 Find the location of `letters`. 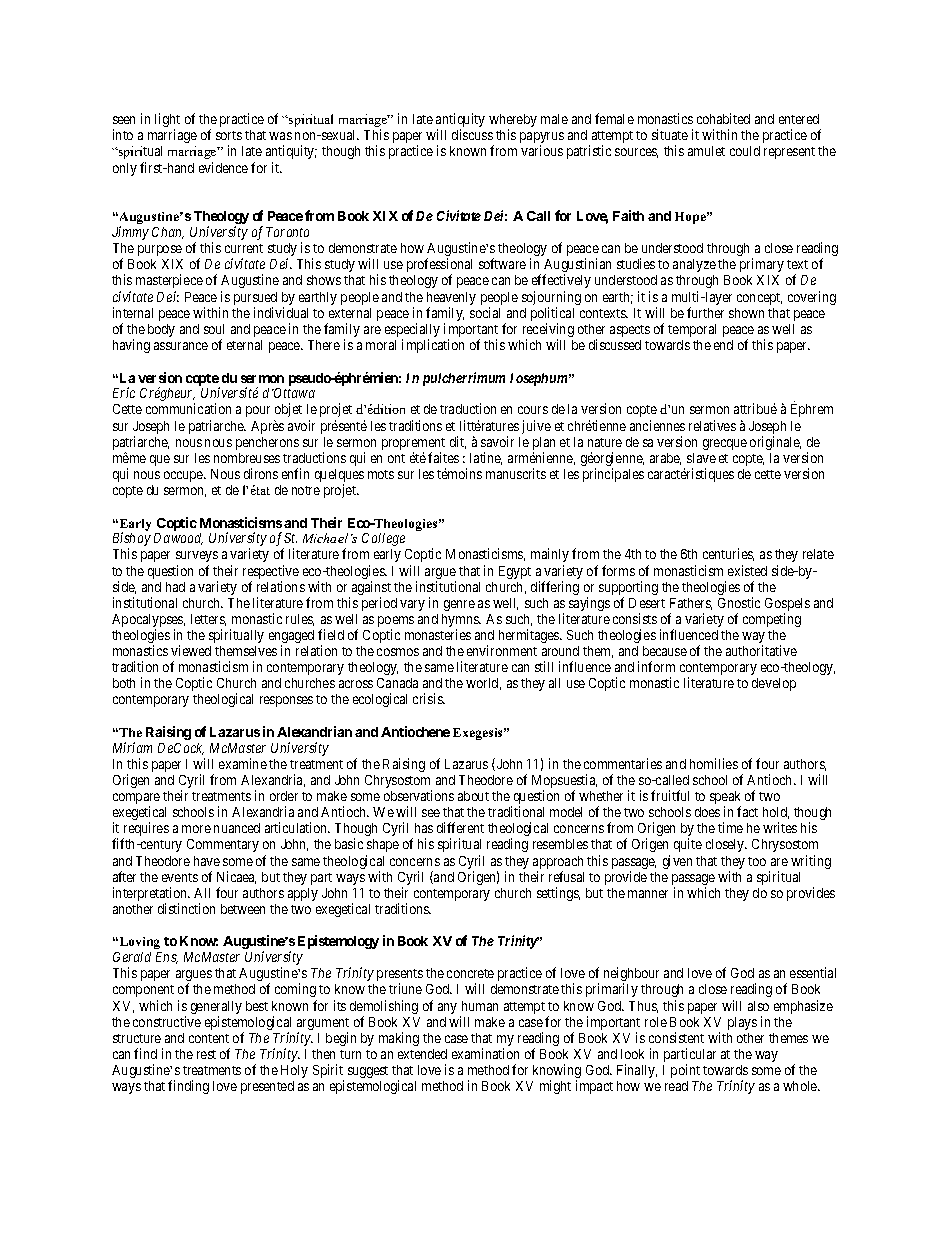

letters is located at coordinates (208, 620).
